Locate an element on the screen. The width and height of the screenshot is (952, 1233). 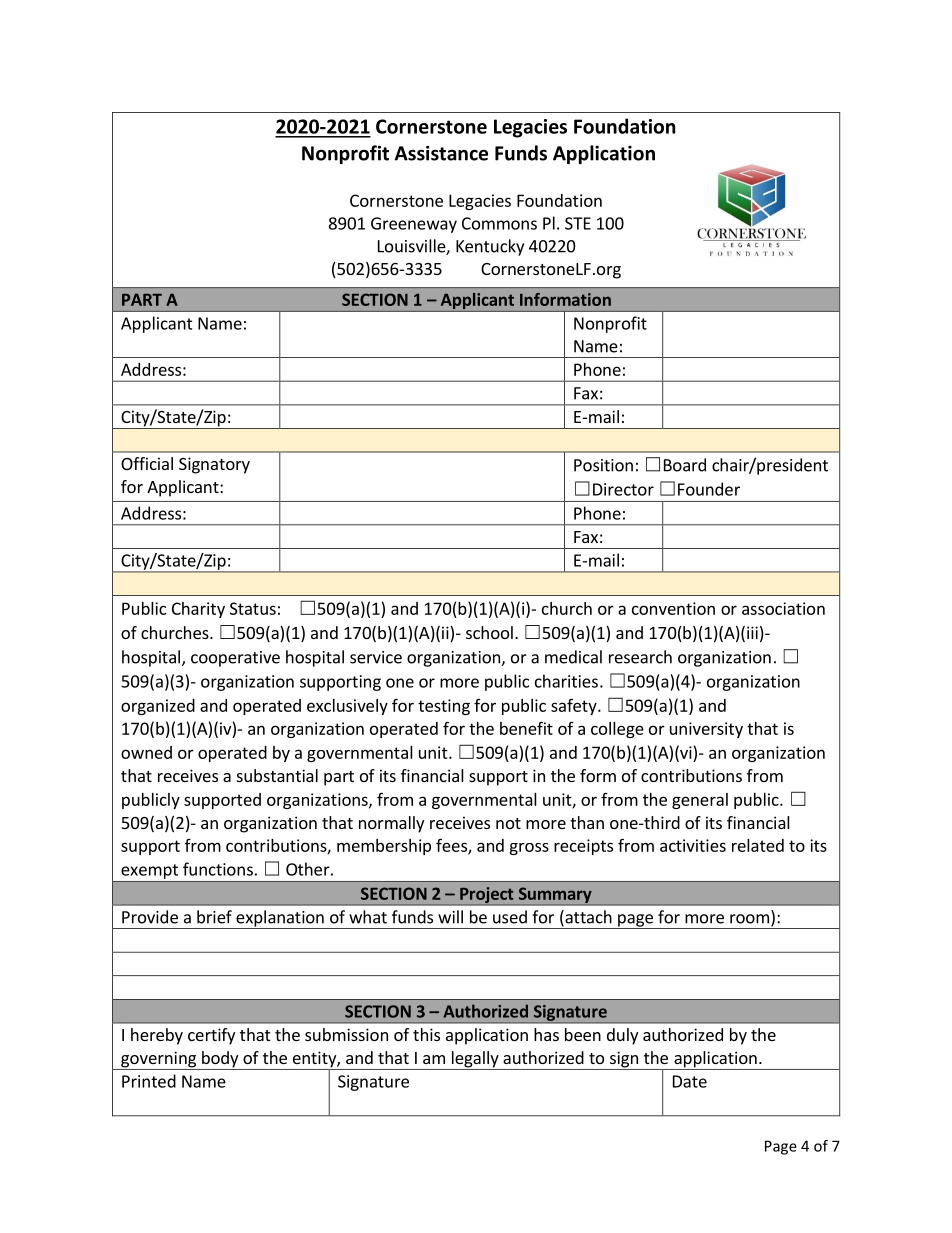
Assistance is located at coordinates (441, 153).
